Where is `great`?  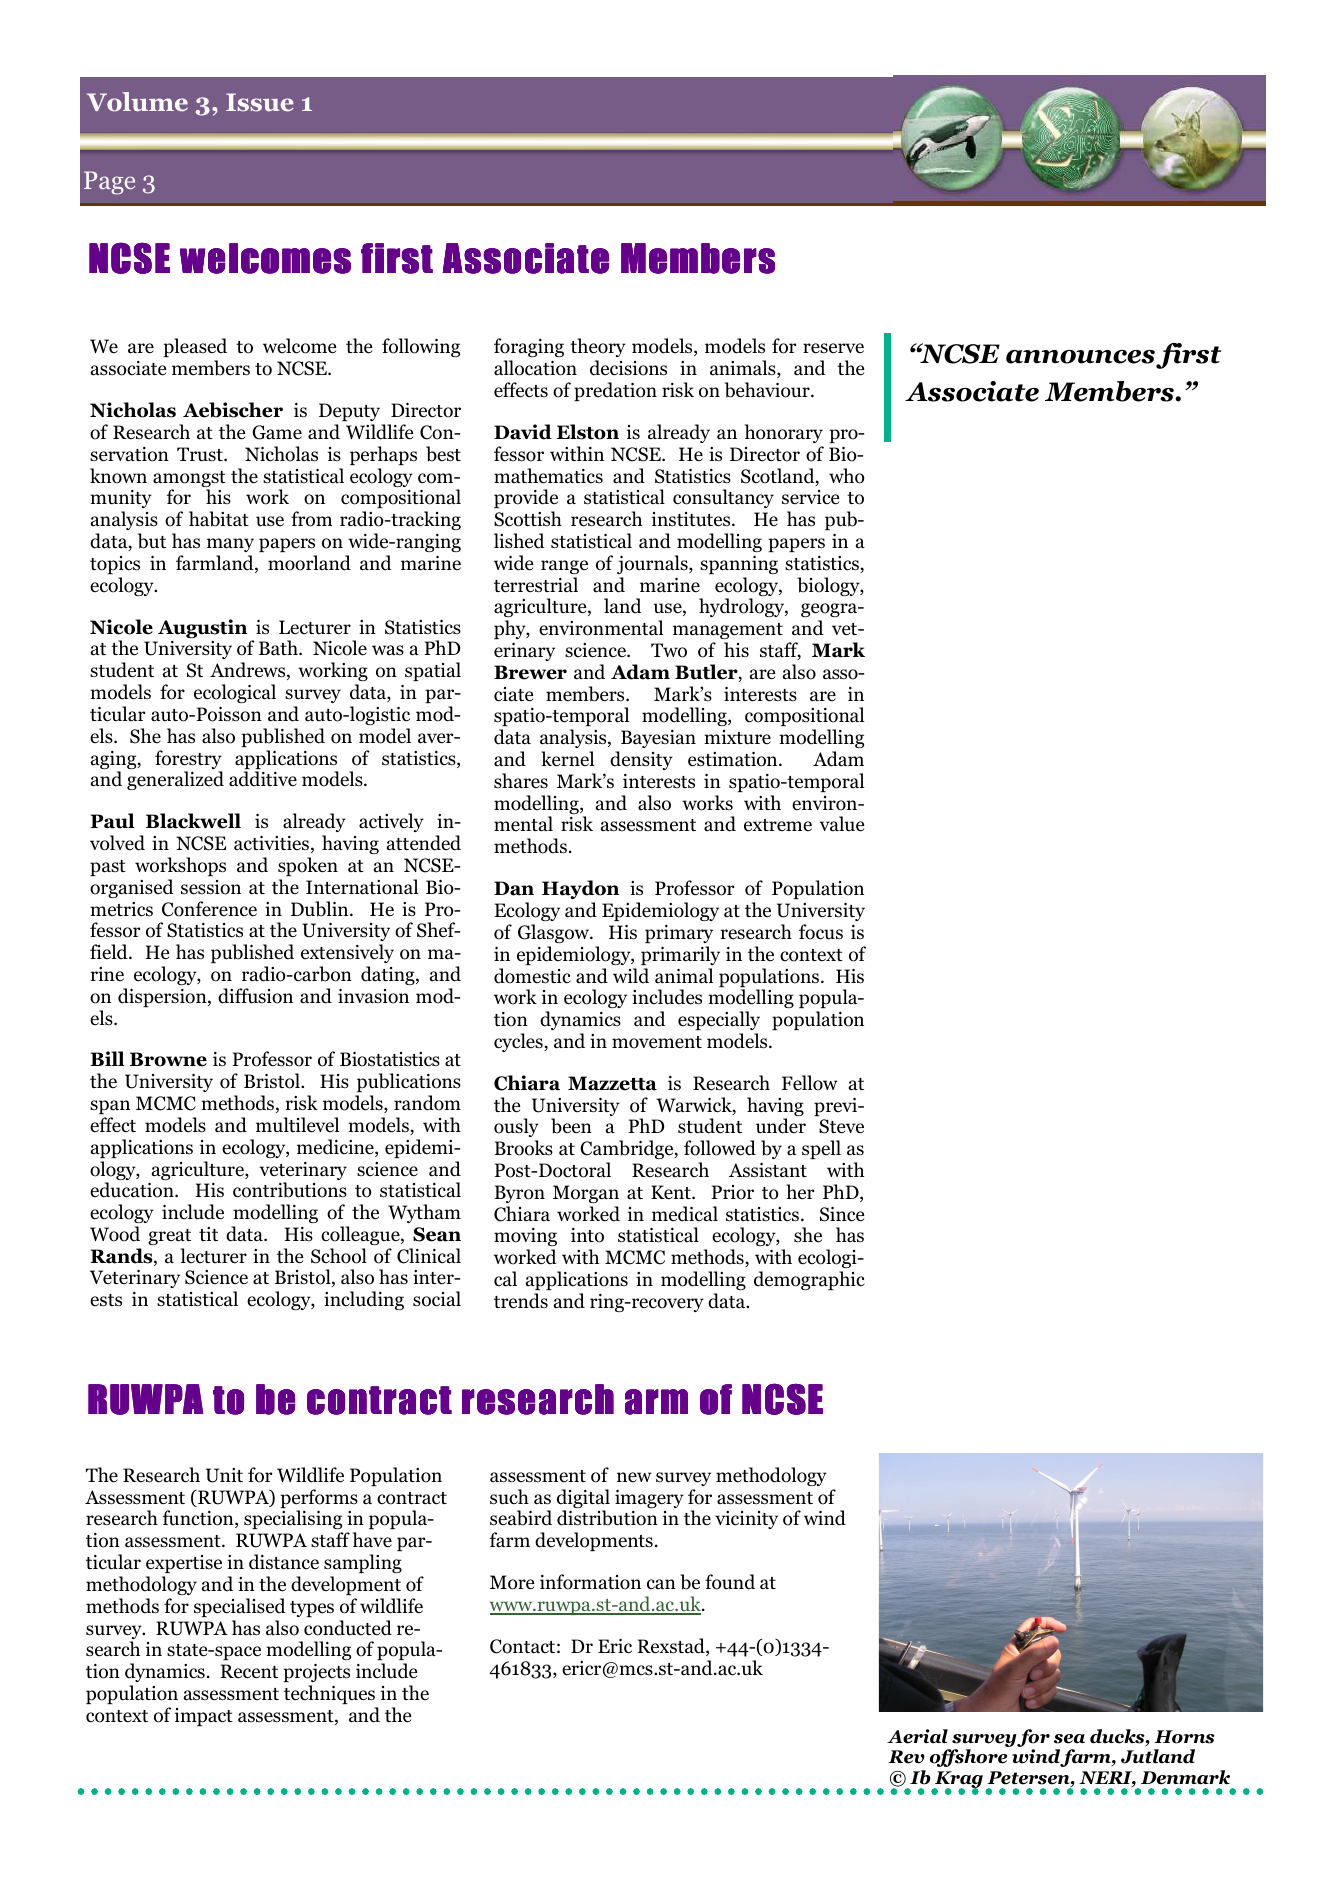
great is located at coordinates (169, 1237).
